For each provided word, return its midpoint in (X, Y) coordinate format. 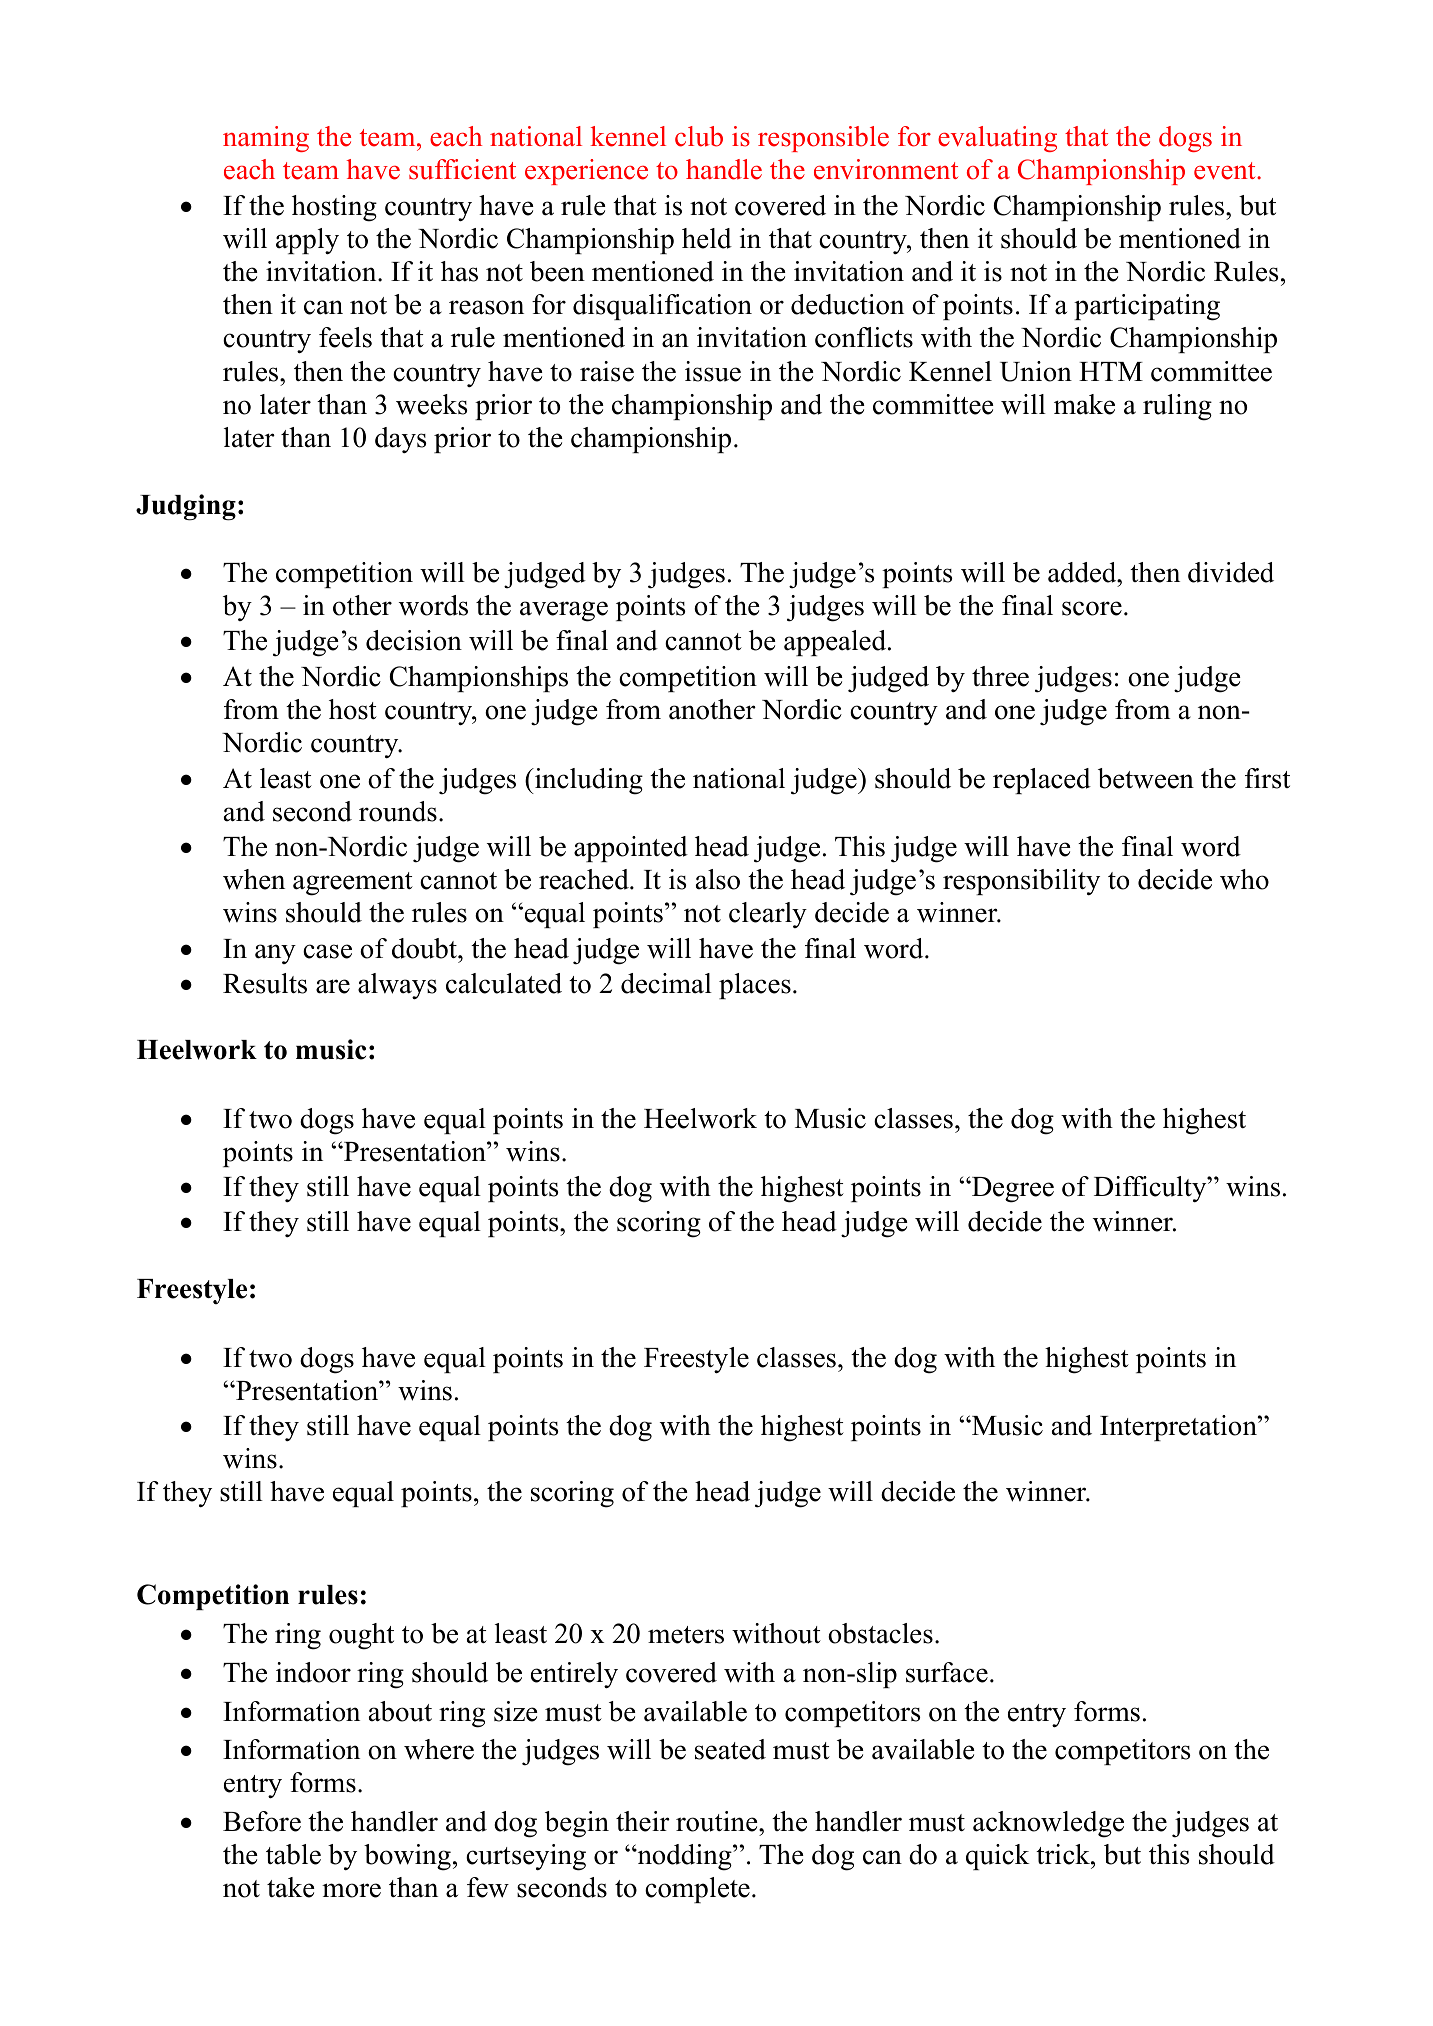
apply (307, 241)
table (293, 1854)
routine (718, 1821)
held (707, 238)
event (1226, 171)
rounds (398, 811)
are (333, 986)
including (588, 781)
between (1146, 778)
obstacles (880, 1633)
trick (1064, 1854)
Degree (1012, 1190)
